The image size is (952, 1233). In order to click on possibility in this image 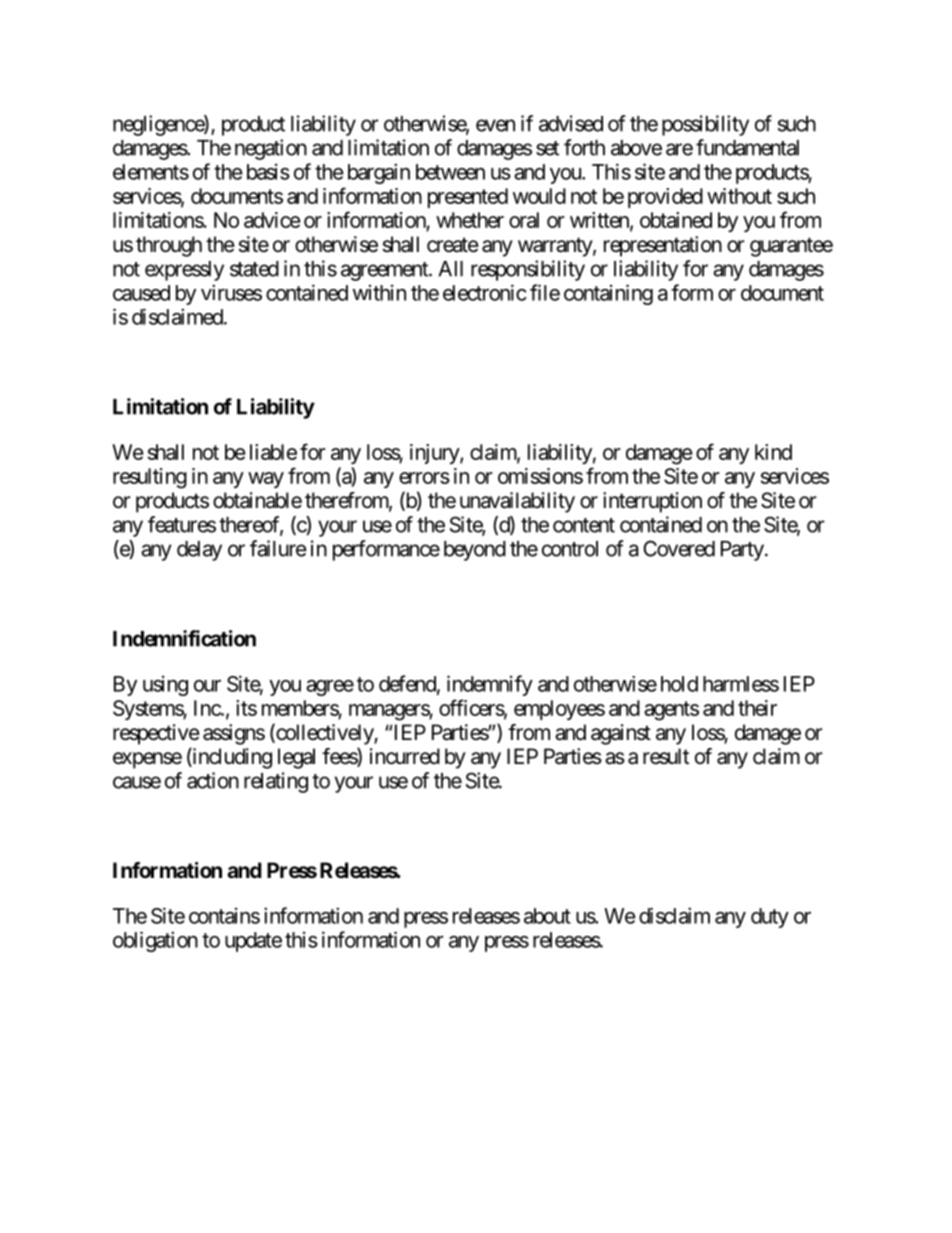, I will do `click(705, 125)`.
